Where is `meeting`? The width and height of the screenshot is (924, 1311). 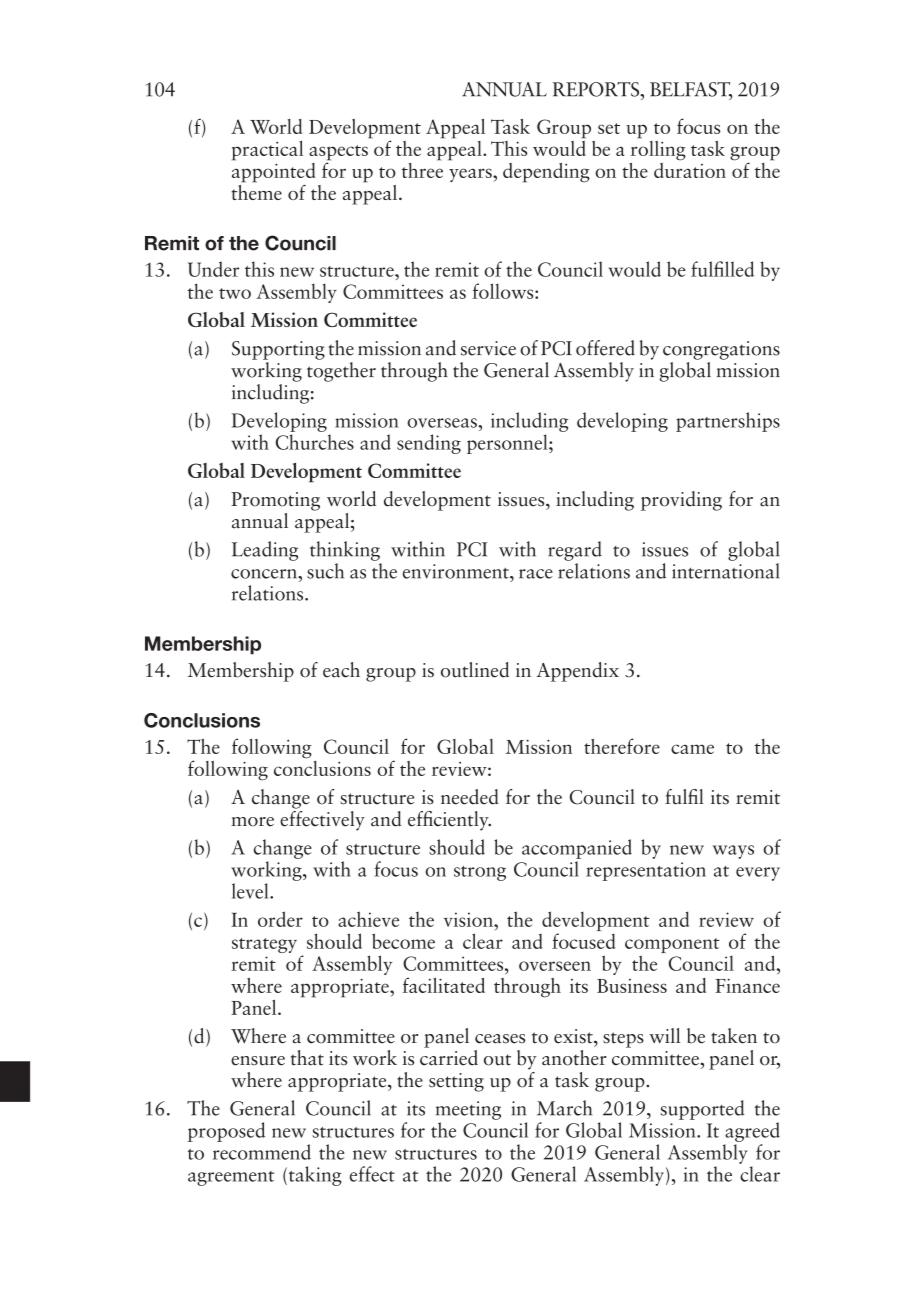
meeting is located at coordinates (468, 1110).
